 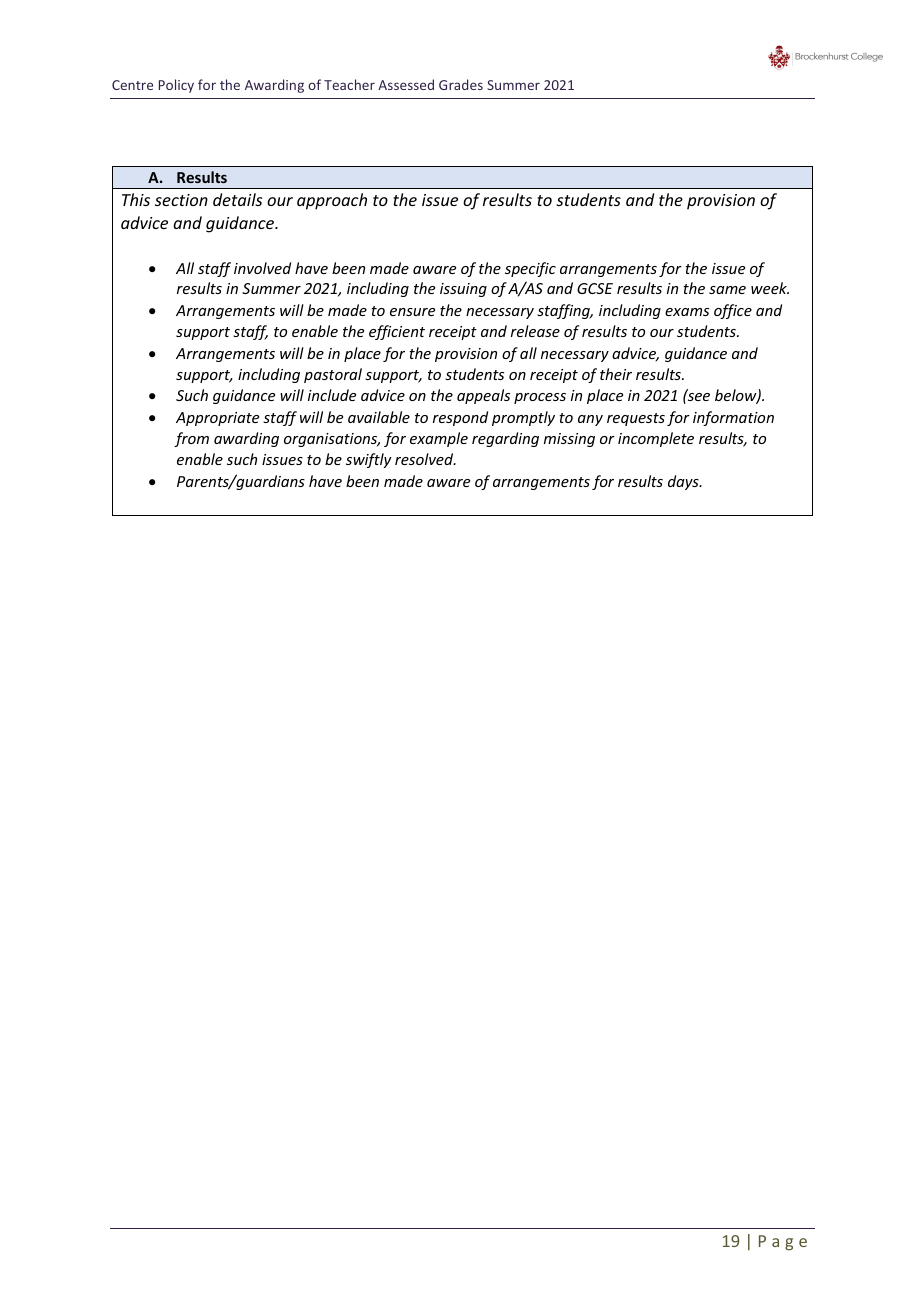 What do you see at coordinates (733, 418) in the screenshot?
I see `information` at bounding box center [733, 418].
